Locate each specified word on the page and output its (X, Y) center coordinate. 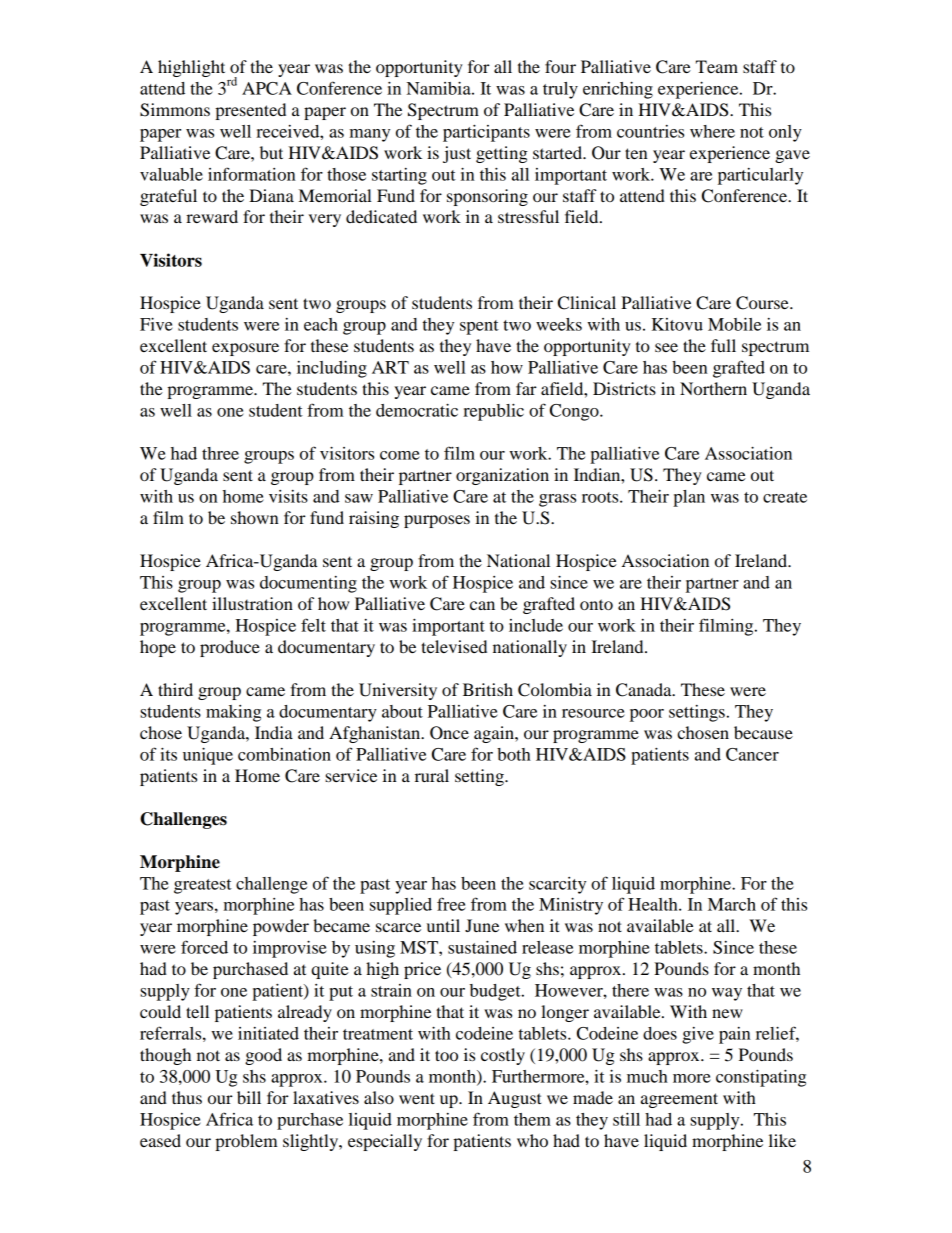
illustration (252, 603)
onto (596, 604)
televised (454, 646)
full (723, 345)
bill (249, 1097)
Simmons (175, 110)
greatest (203, 886)
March (732, 904)
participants (486, 133)
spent (479, 327)
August (514, 1099)
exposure (245, 349)
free (451, 904)
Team (717, 66)
